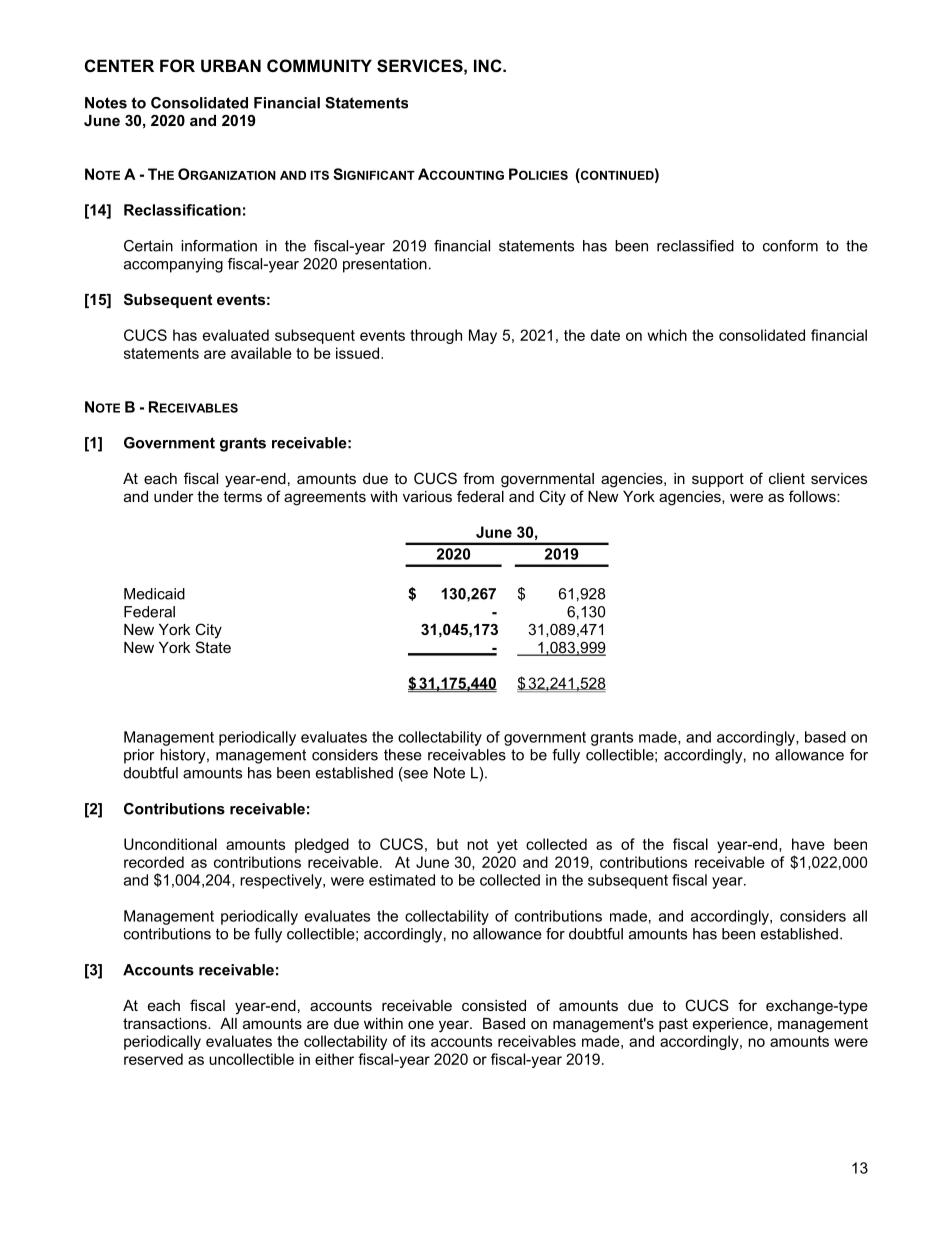 The height and width of the screenshot is (1233, 952). I want to click on reclassified, so click(695, 246).
